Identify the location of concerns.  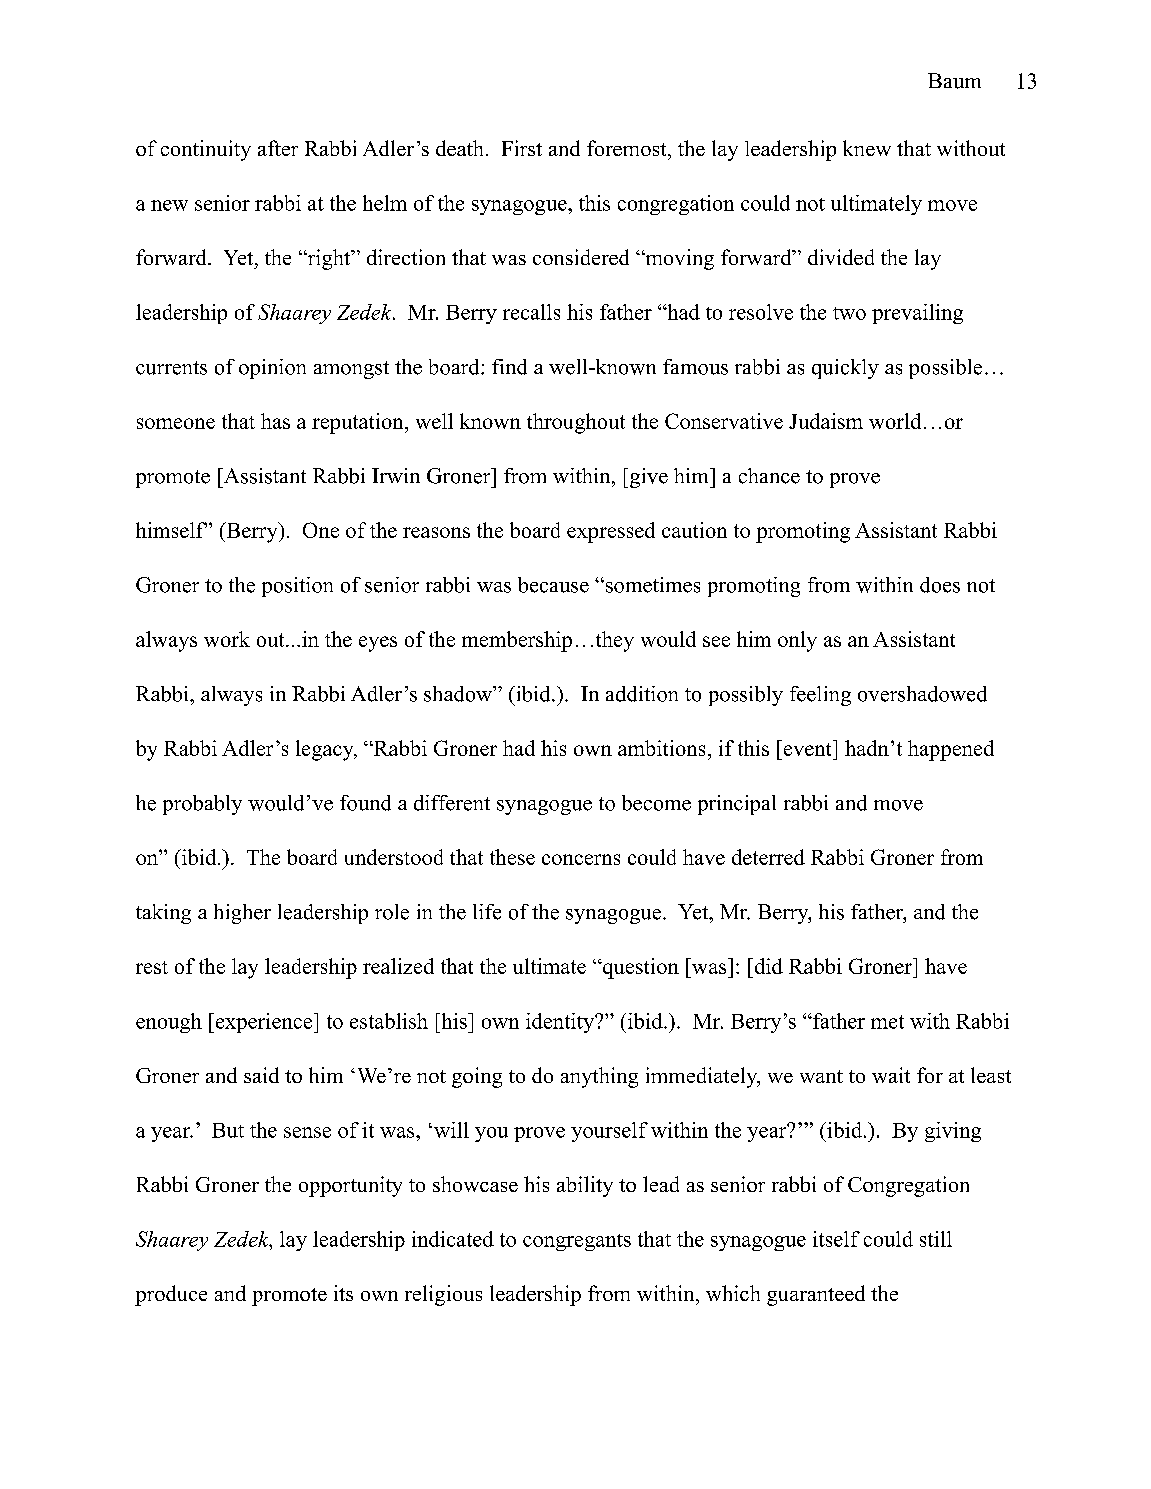
(581, 859).
